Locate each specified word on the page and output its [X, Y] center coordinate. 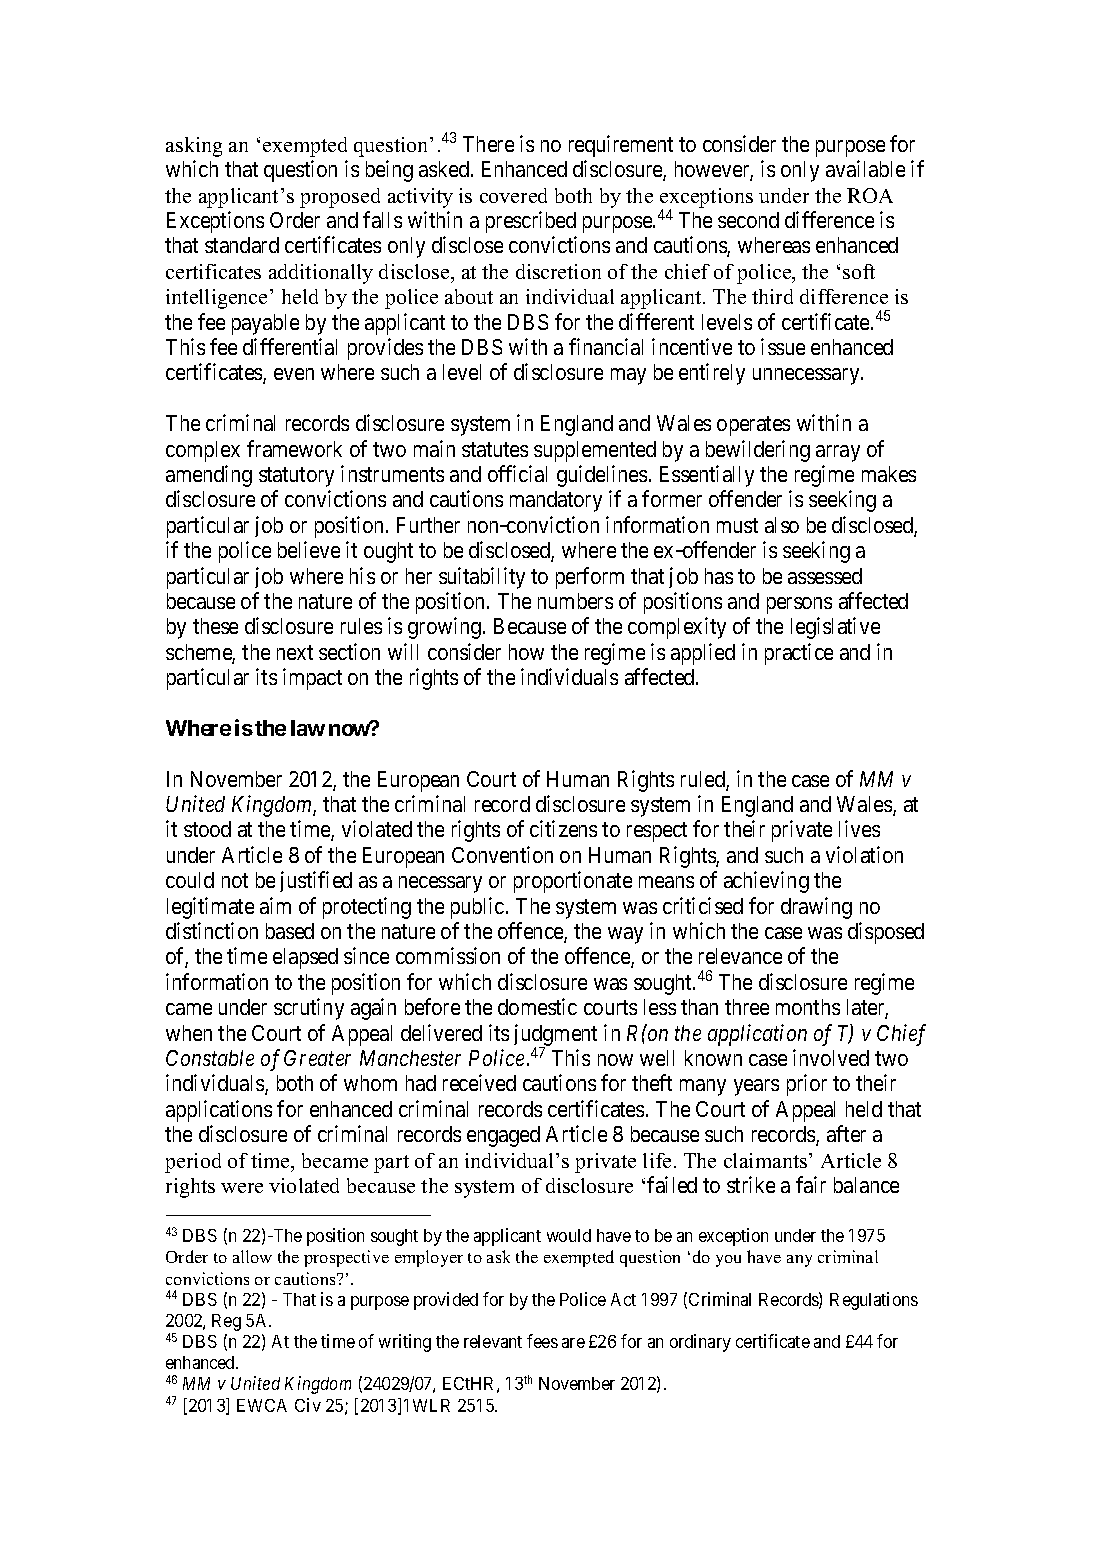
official [517, 473]
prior [807, 1085]
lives [859, 828]
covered [513, 195]
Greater [317, 1058]
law [308, 728]
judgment [555, 1036]
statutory [296, 477]
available [865, 168]
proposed [340, 198]
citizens [563, 828]
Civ [308, 1405]
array [838, 453]
